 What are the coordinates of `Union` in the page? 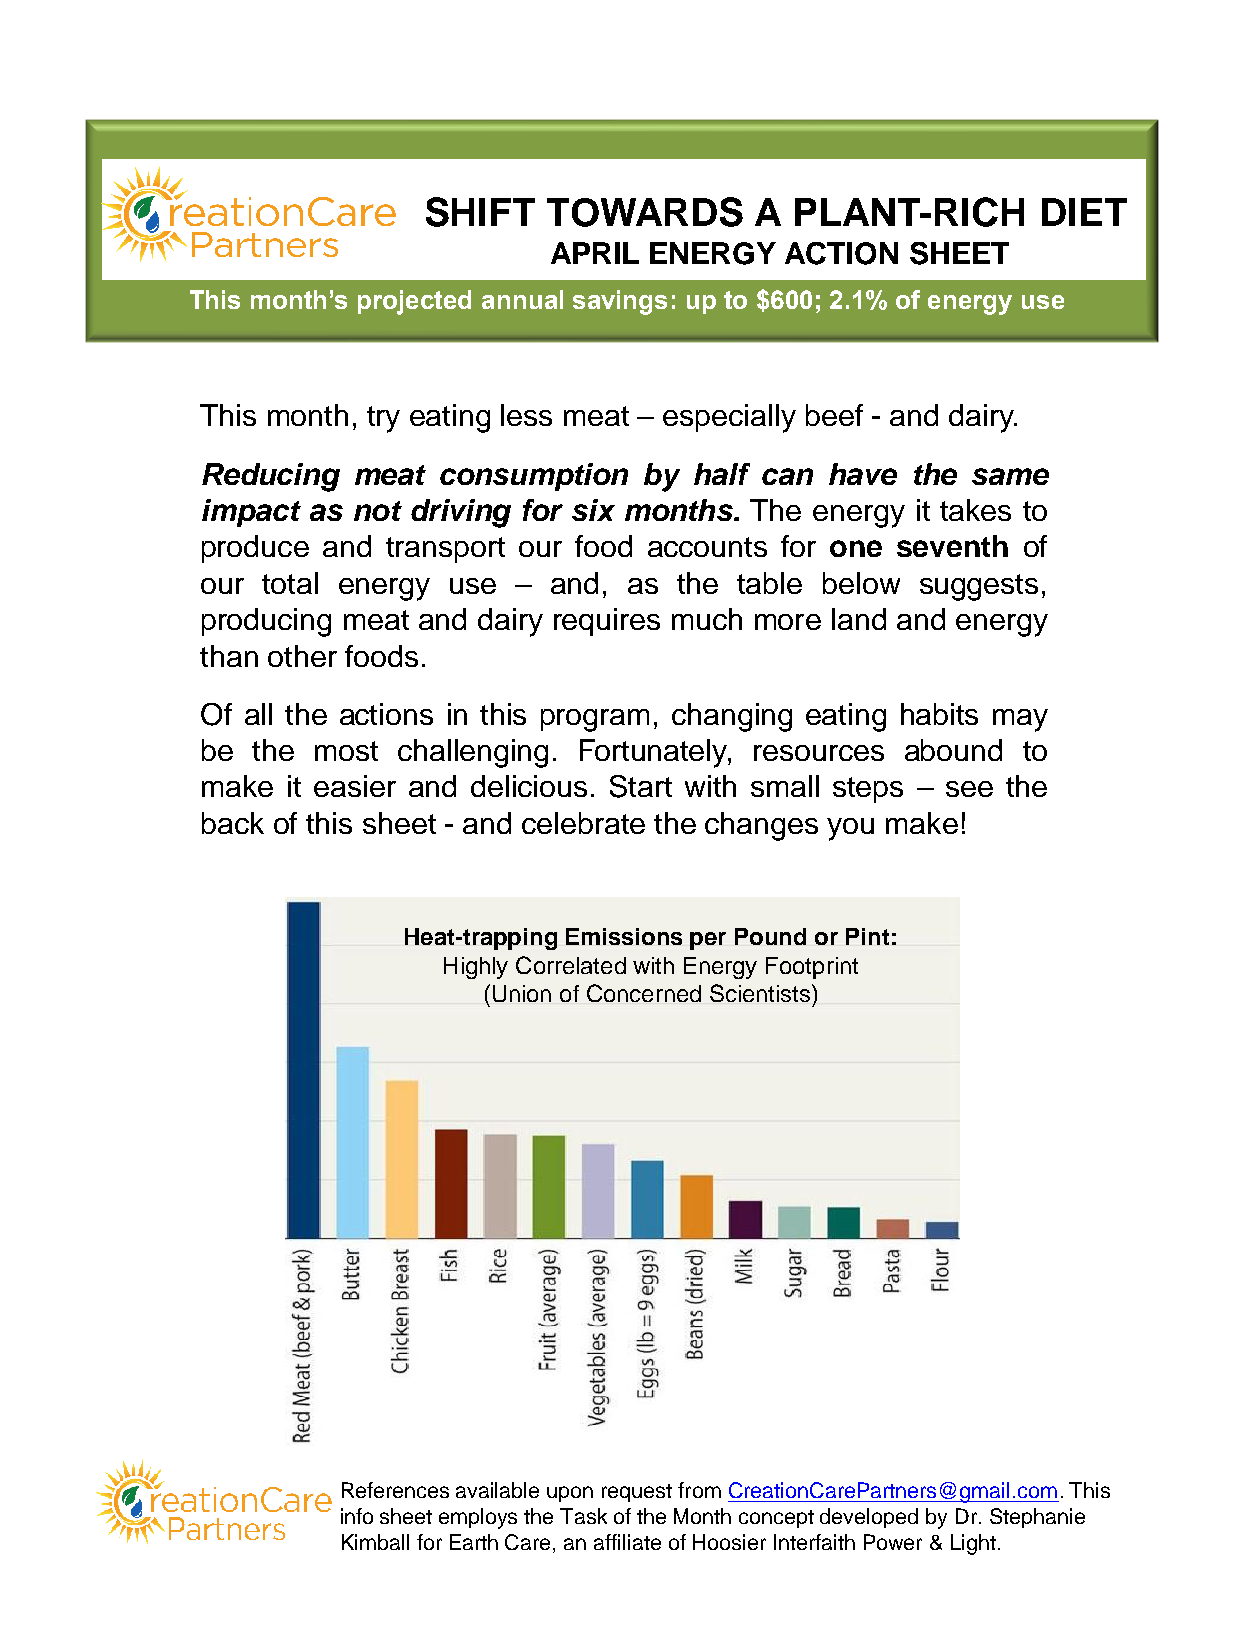 It's located at (522, 993).
